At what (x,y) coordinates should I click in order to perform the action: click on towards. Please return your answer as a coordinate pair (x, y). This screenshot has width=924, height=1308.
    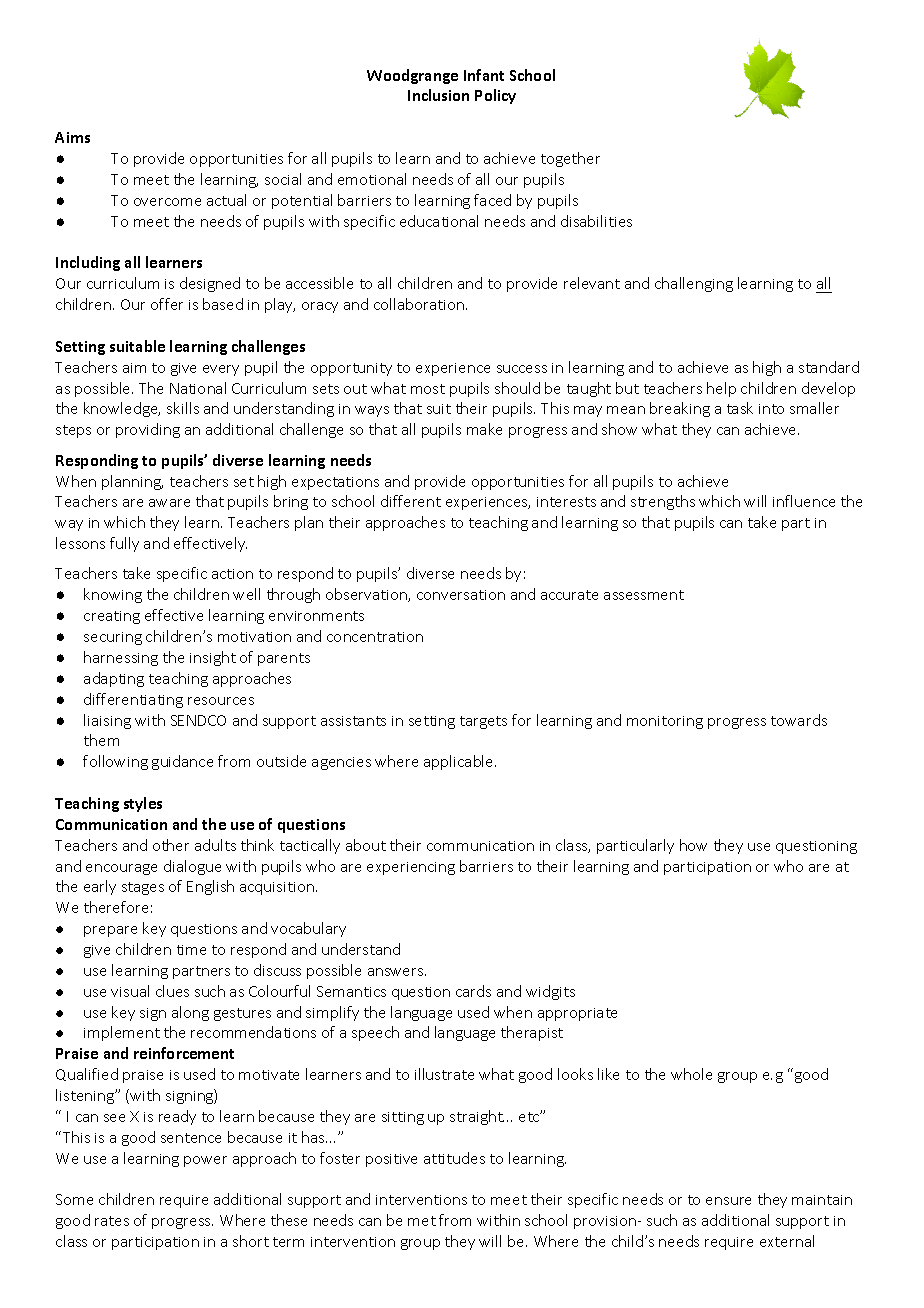
    Looking at the image, I should click on (799, 720).
